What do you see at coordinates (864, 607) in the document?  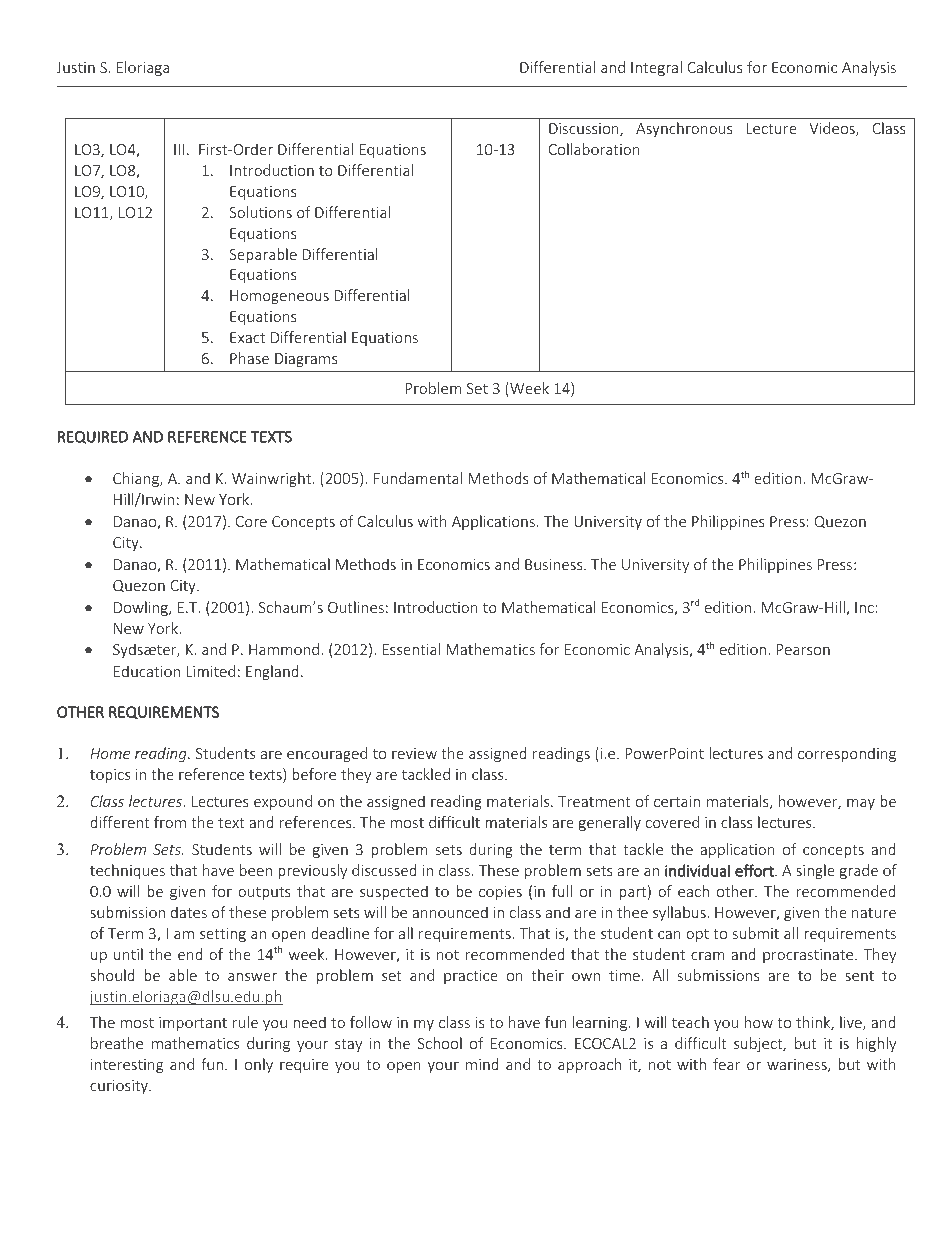 I see `Inc` at bounding box center [864, 607].
